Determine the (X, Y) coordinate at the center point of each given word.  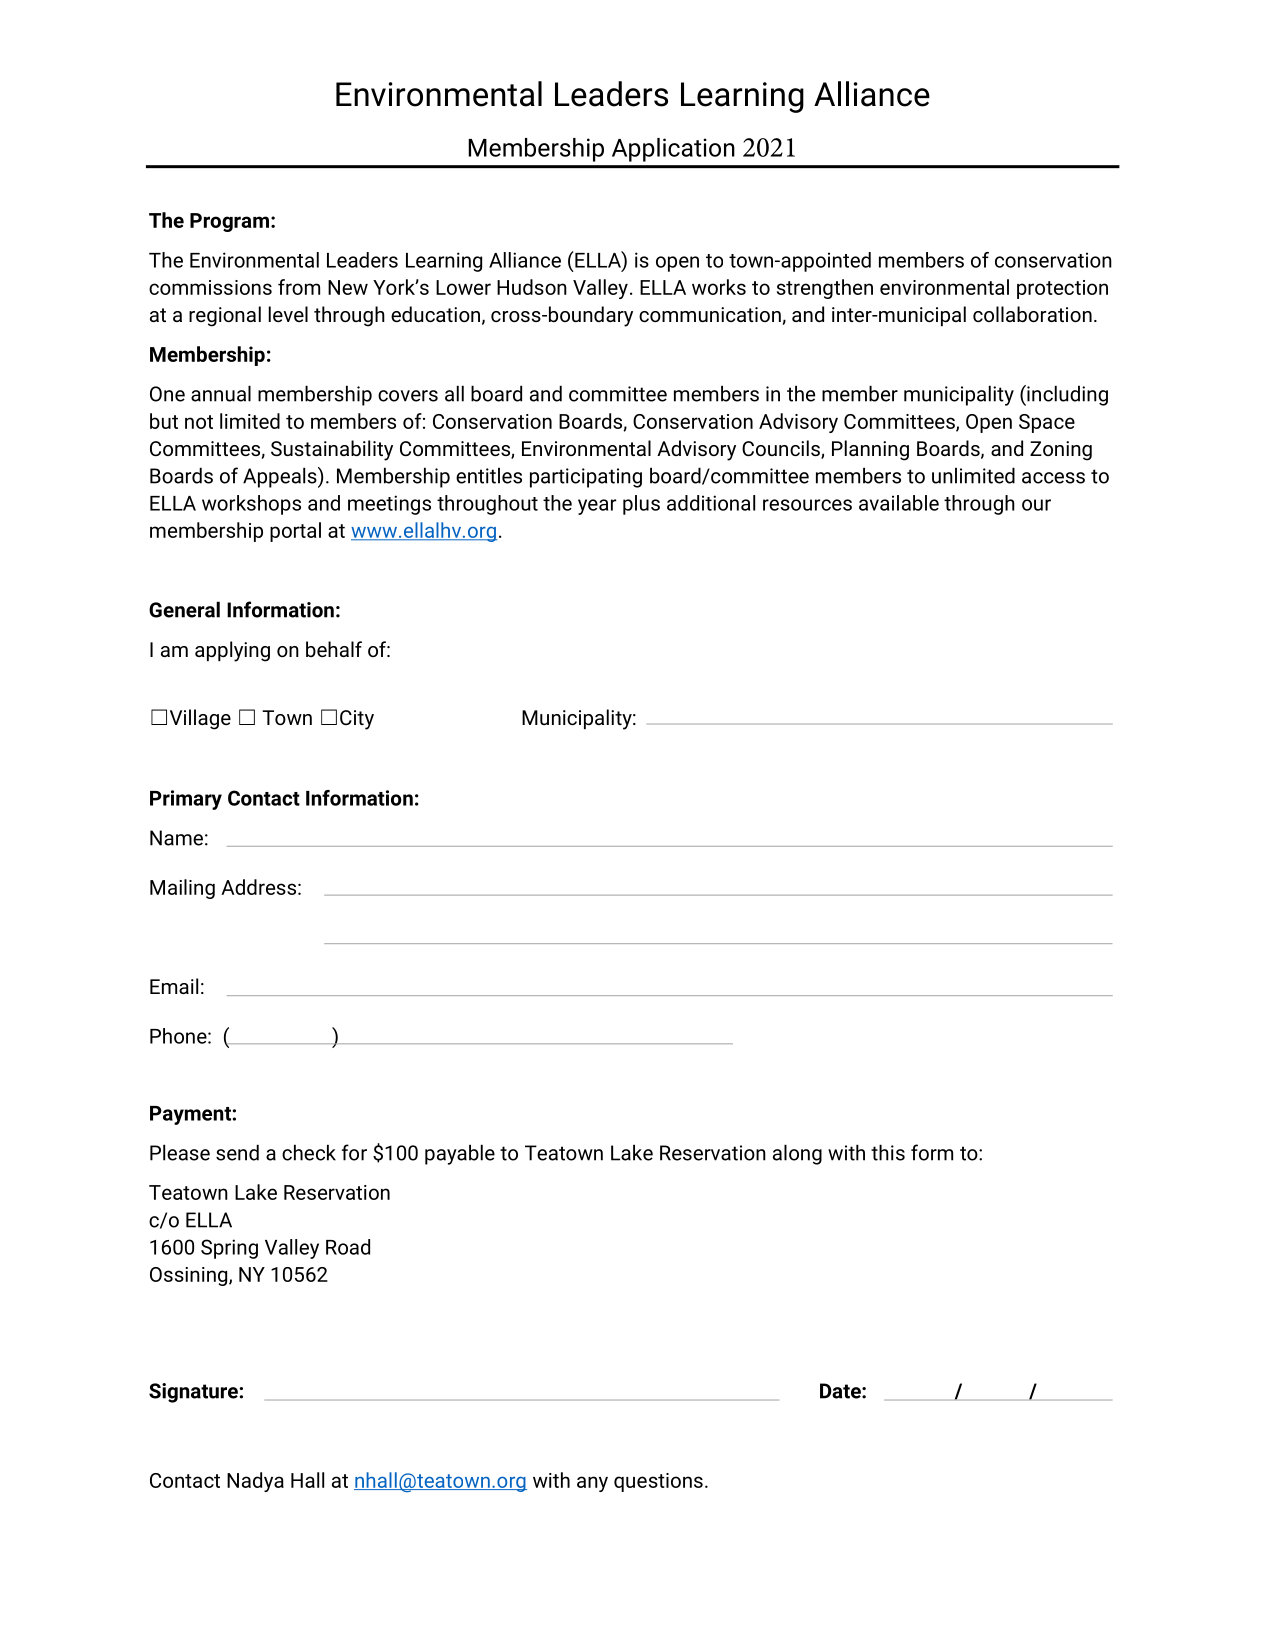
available (899, 503)
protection (1062, 289)
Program (229, 222)
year (597, 507)
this (888, 1152)
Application (673, 150)
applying (232, 651)
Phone (179, 1036)
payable (460, 1154)
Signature (194, 1393)
